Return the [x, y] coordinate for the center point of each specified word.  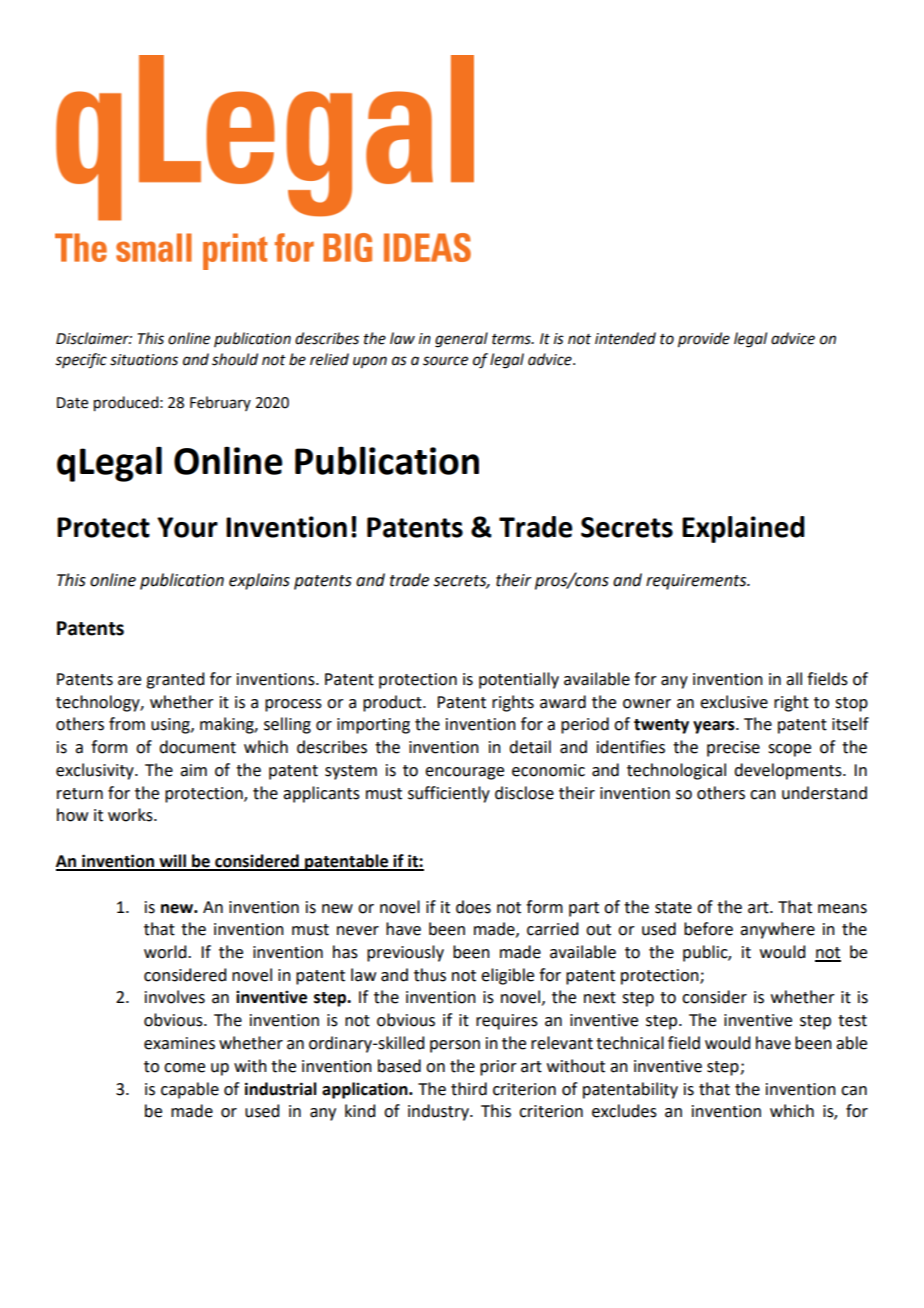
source [445, 361]
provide [704, 340]
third [469, 1089]
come [184, 1068]
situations [144, 360]
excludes [624, 1111]
